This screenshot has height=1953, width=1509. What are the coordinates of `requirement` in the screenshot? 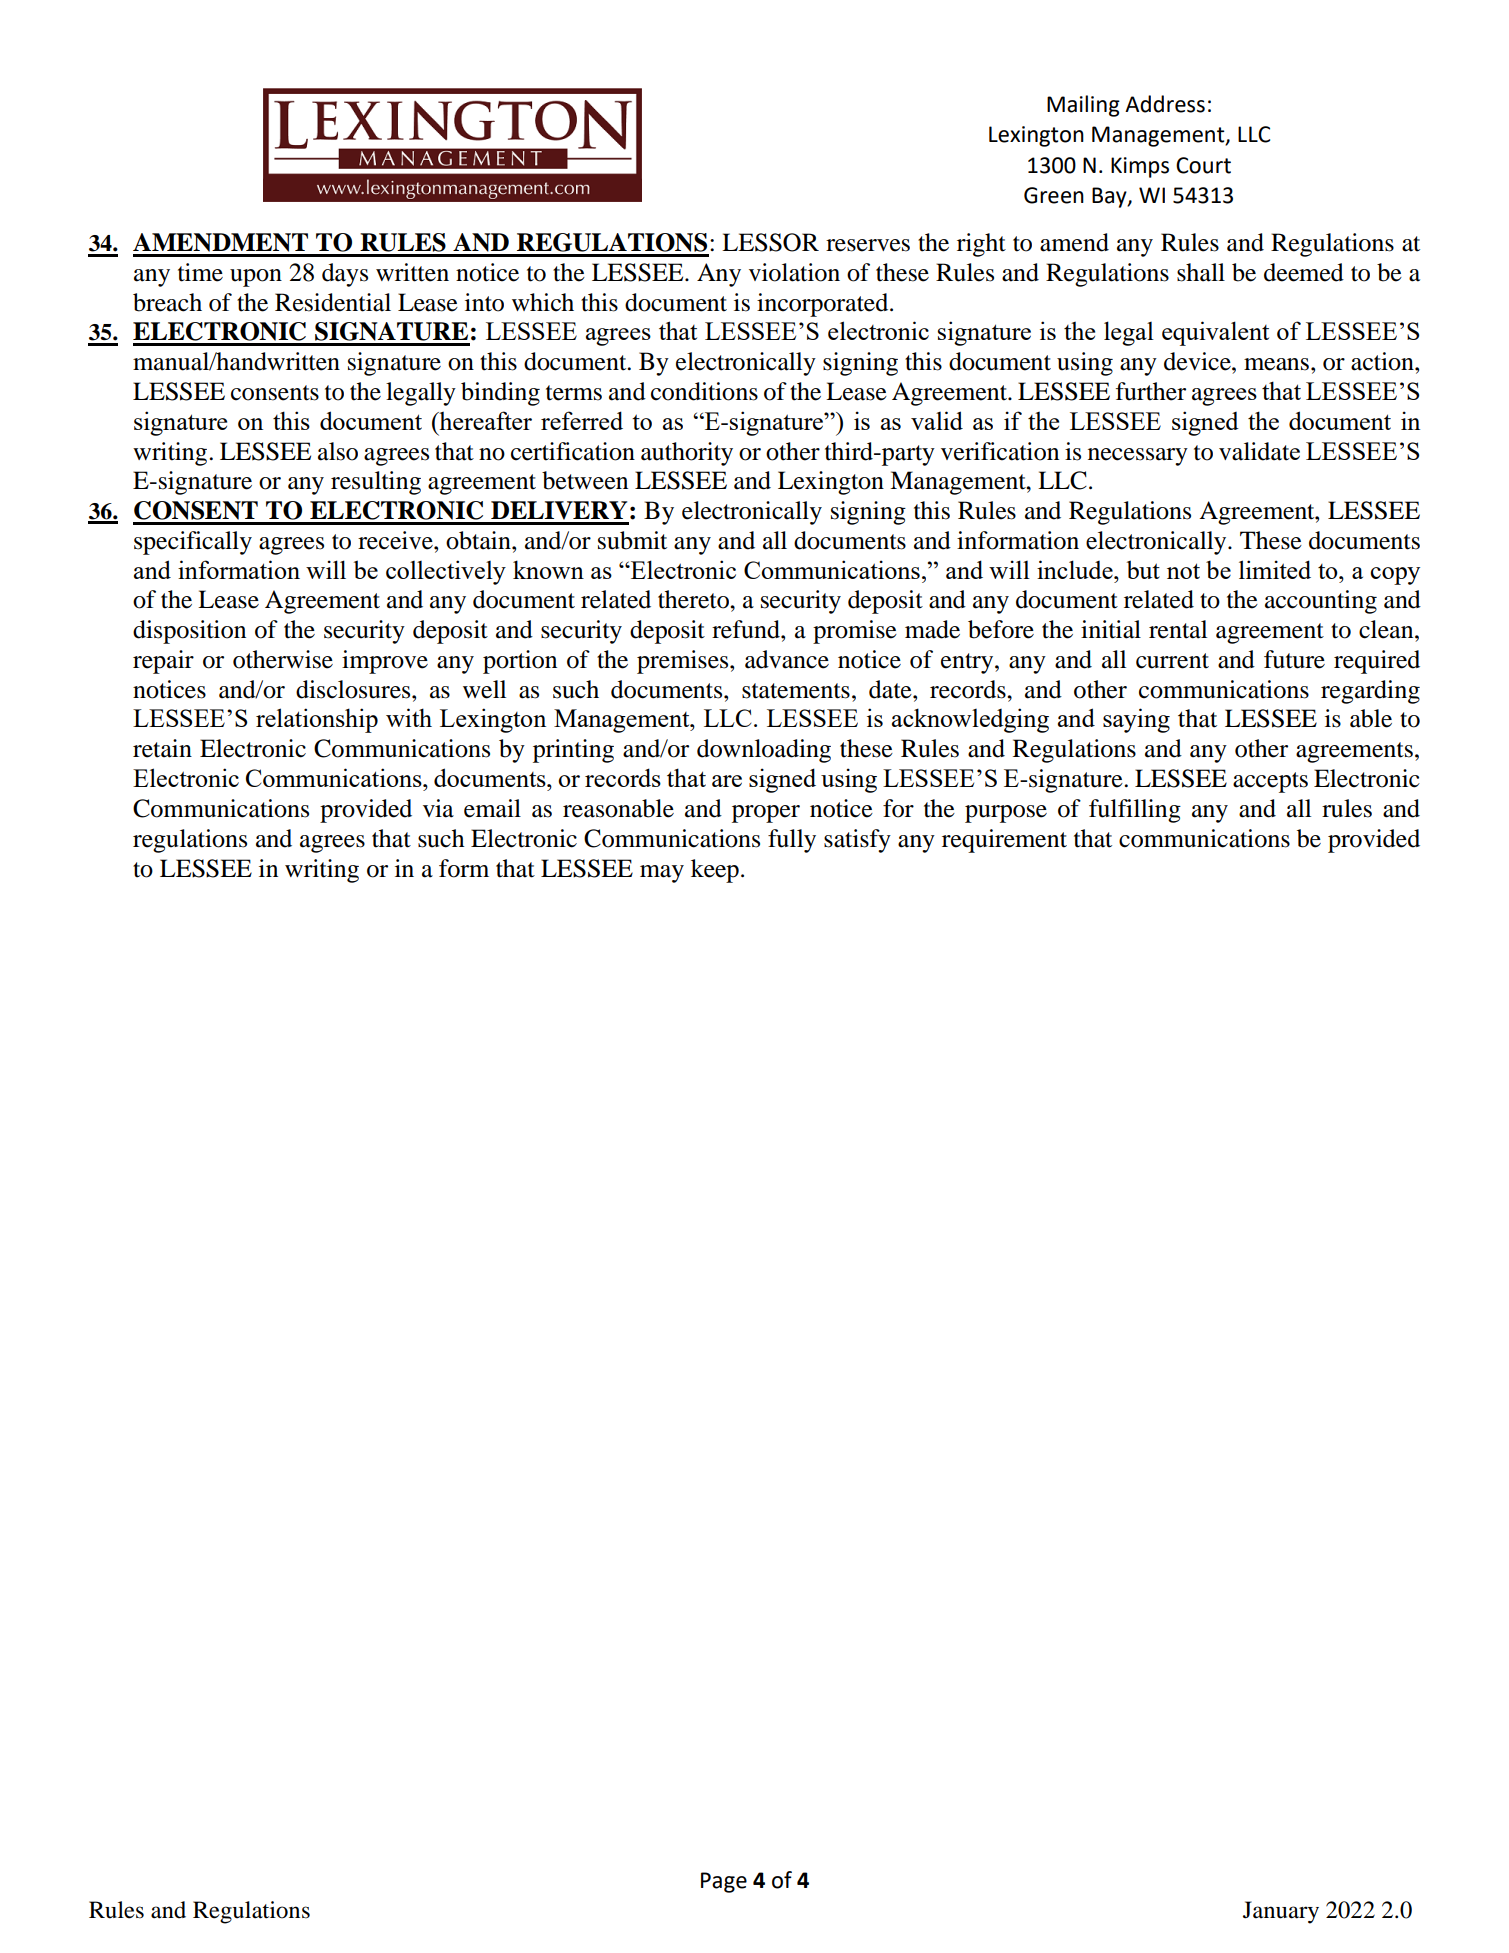 It's located at (1004, 841).
